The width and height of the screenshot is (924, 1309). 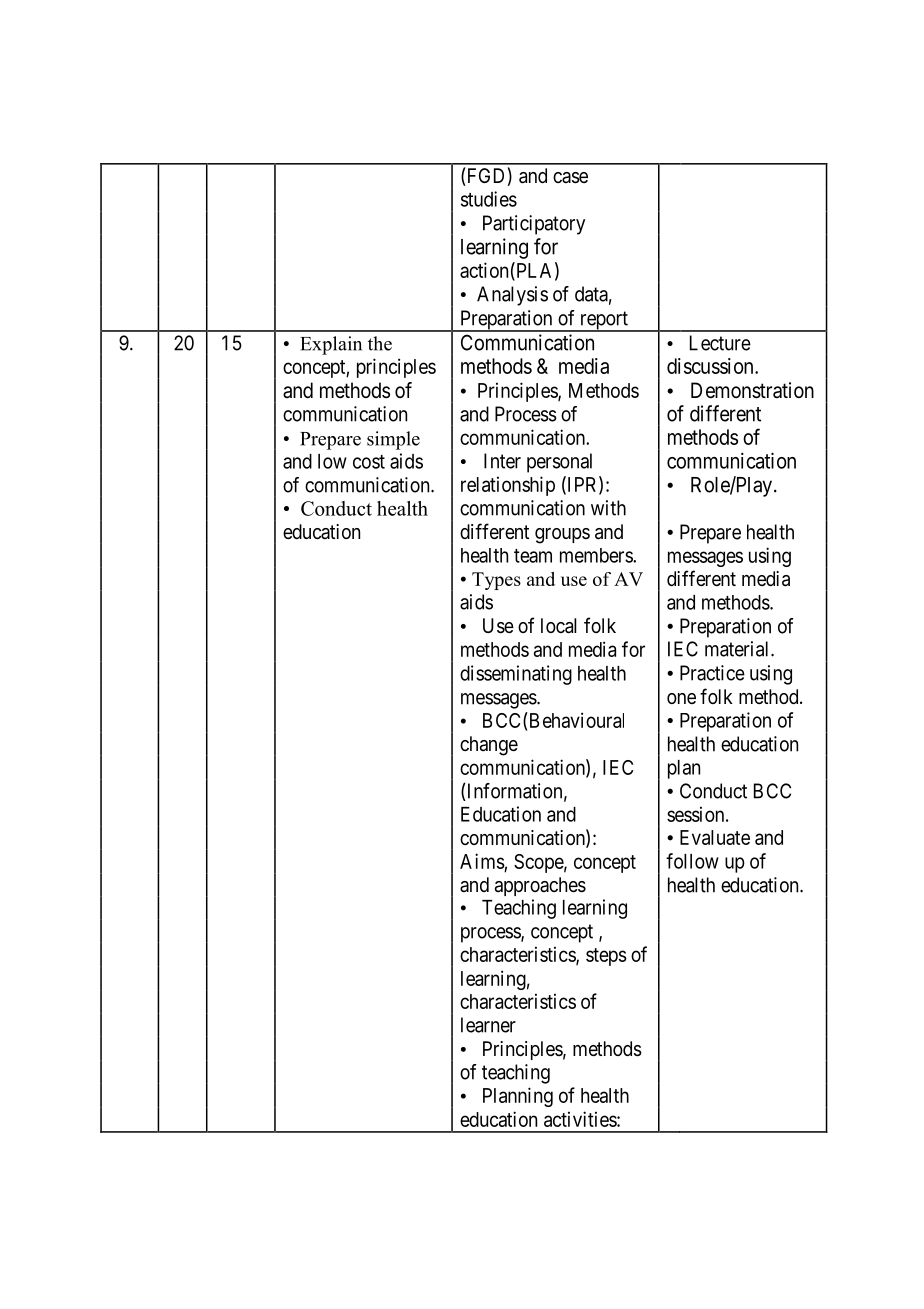 I want to click on local, so click(x=559, y=626).
